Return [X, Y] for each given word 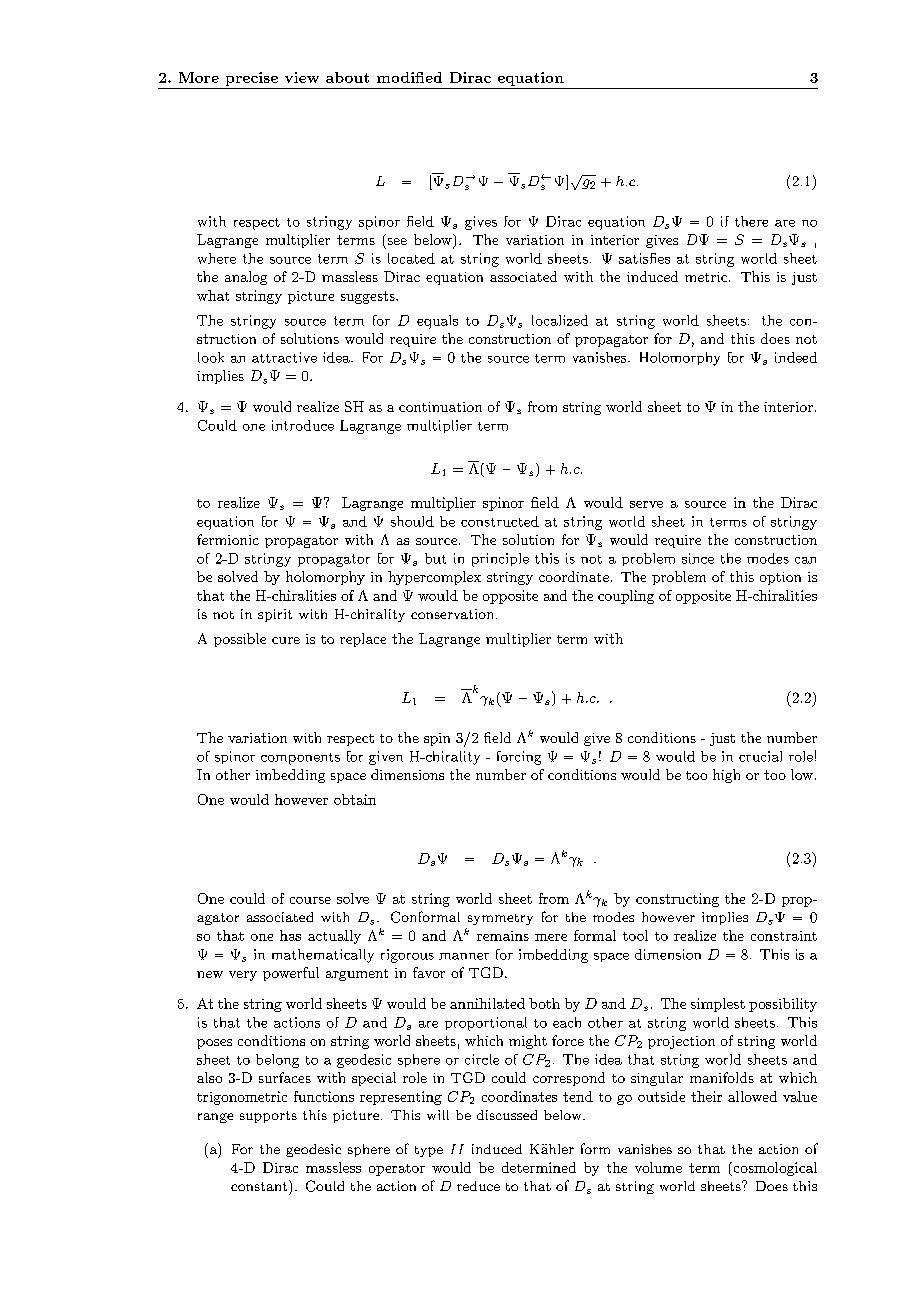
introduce [303, 425]
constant [260, 1185]
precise [252, 79]
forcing [519, 758]
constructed [500, 521]
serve [646, 504]
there [751, 221]
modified [409, 77]
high [726, 776]
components [300, 759]
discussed [507, 1115]
